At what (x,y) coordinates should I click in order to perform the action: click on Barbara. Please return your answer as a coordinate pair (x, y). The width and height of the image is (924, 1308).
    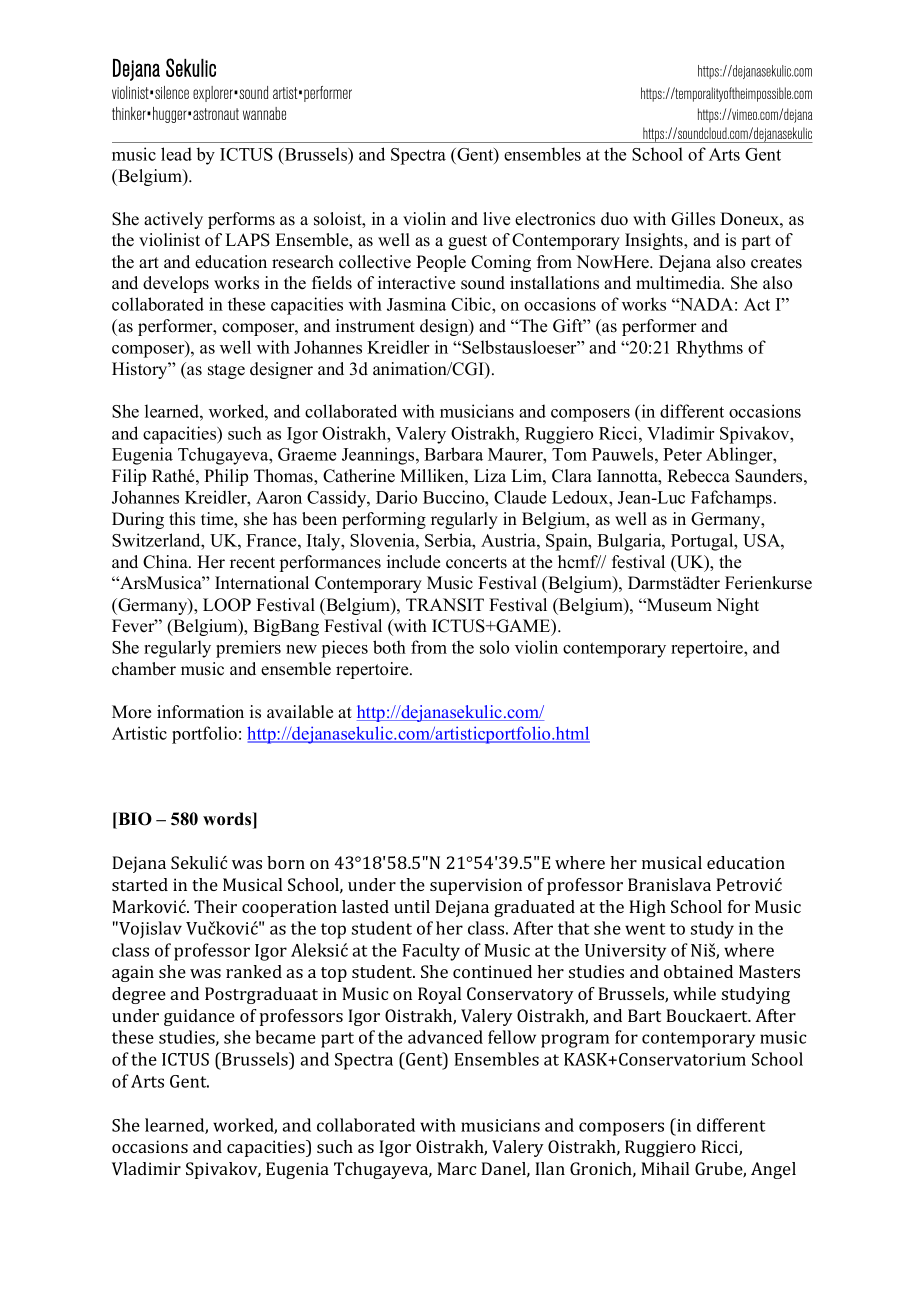
    Looking at the image, I should click on (453, 454).
